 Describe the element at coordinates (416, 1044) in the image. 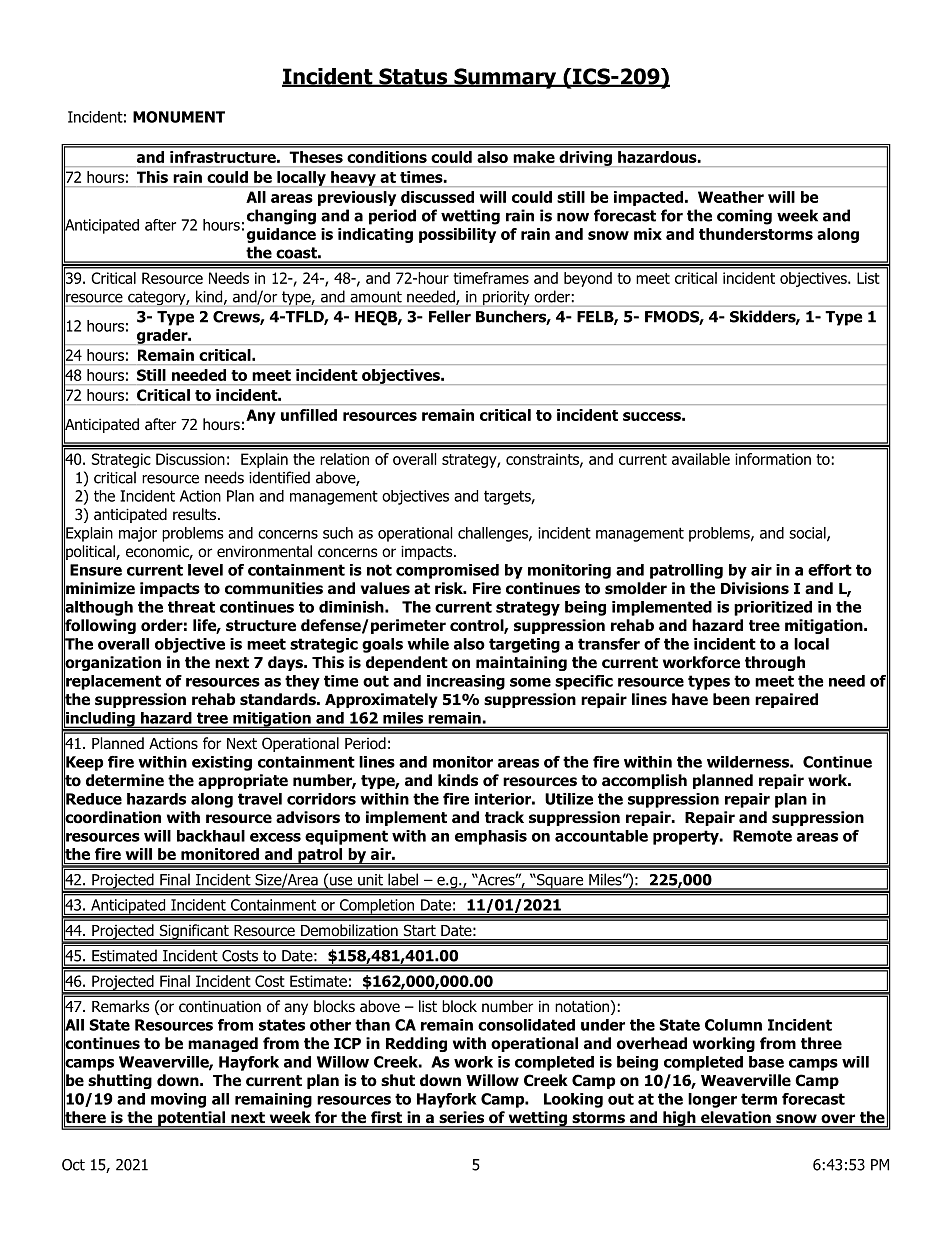

I see `Redding` at that location.
